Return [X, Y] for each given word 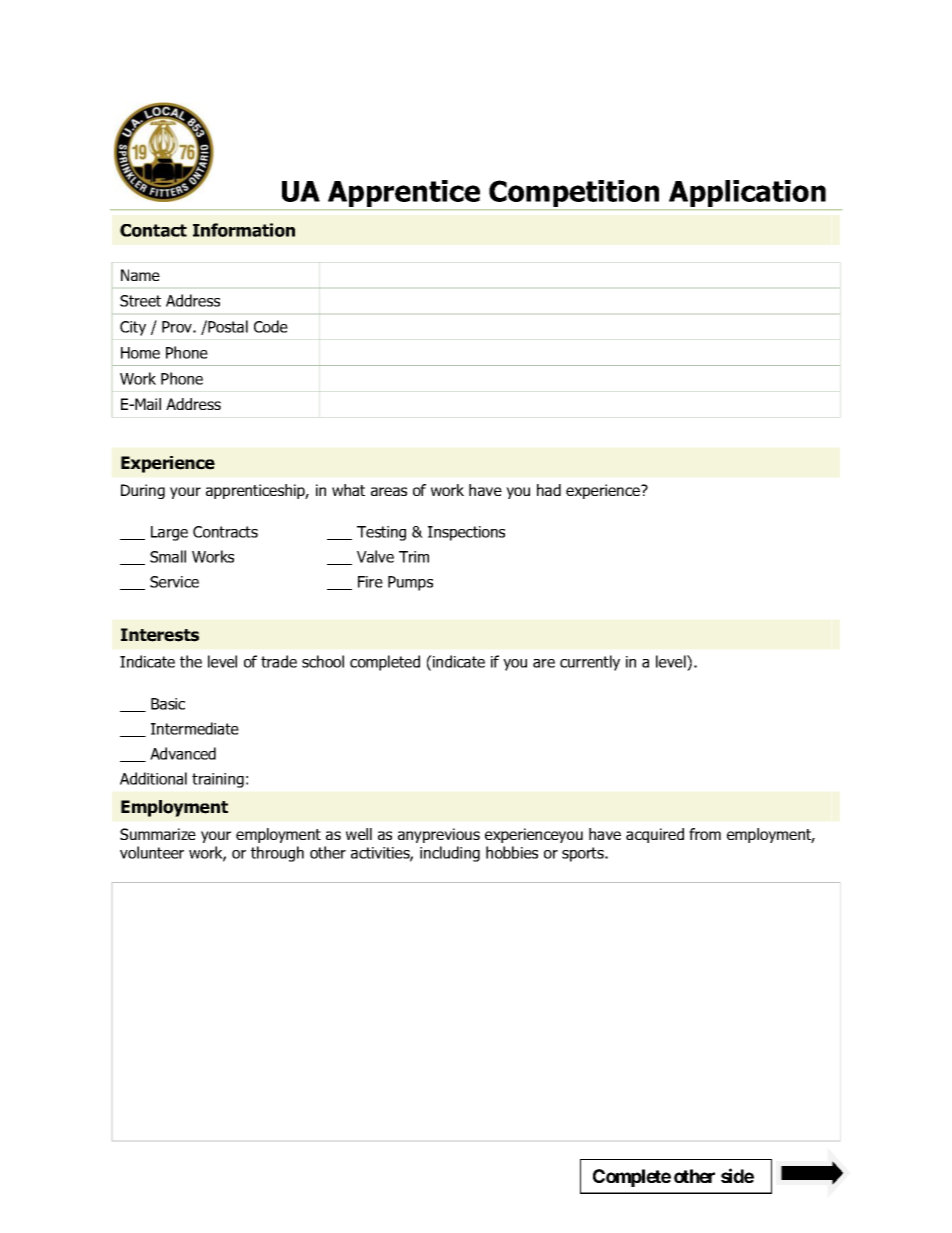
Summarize [158, 834]
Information [244, 230]
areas [389, 491]
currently [590, 663]
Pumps [410, 583]
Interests [160, 635]
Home [140, 353]
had [549, 490]
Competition [574, 195]
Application [747, 195]
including [450, 854]
